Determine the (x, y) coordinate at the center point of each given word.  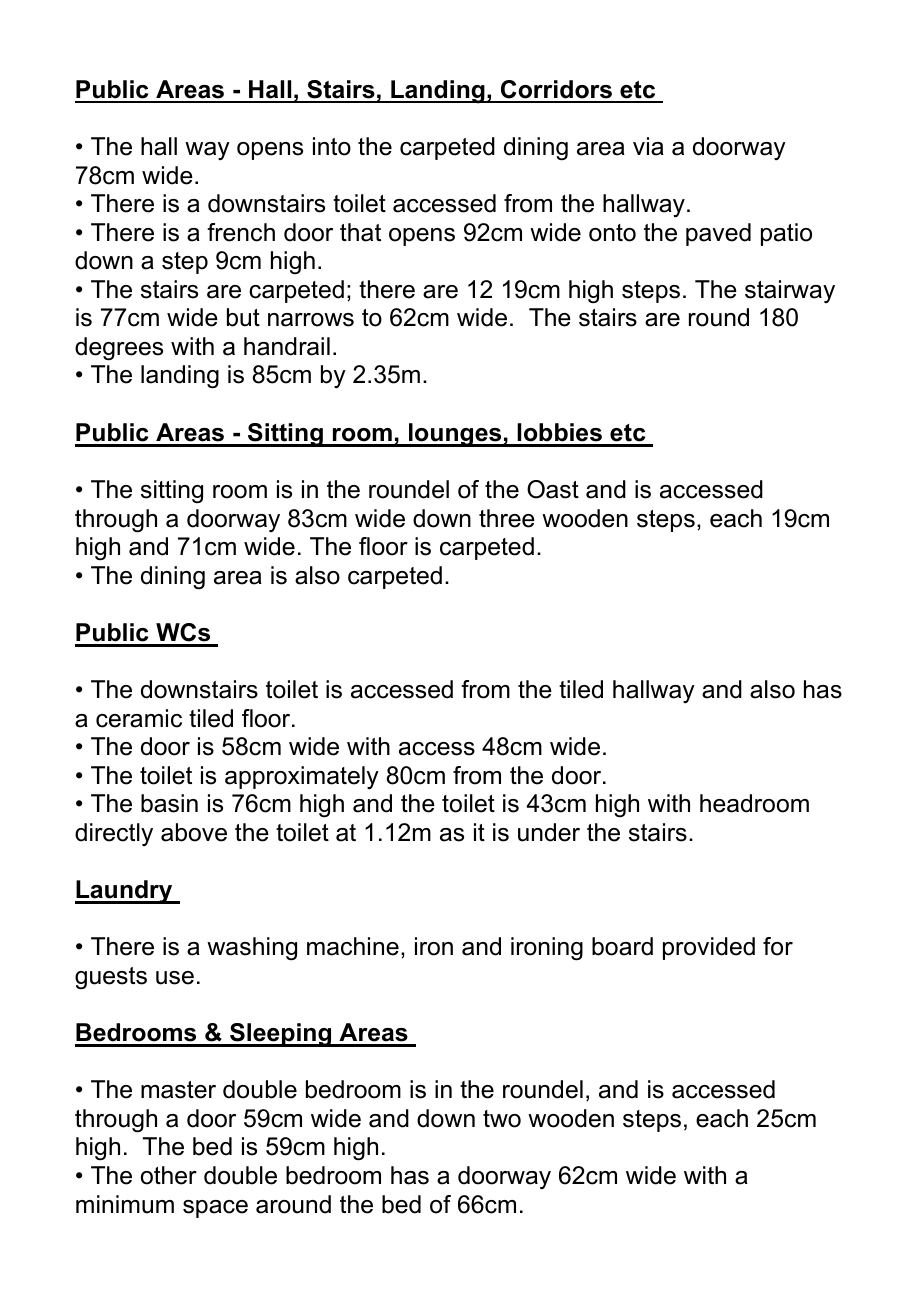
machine (353, 946)
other (169, 1175)
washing (252, 949)
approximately (302, 777)
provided (709, 948)
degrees (119, 349)
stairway (790, 291)
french (241, 232)
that (360, 232)
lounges (455, 435)
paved (718, 234)
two (502, 1119)
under (549, 832)
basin (169, 803)
